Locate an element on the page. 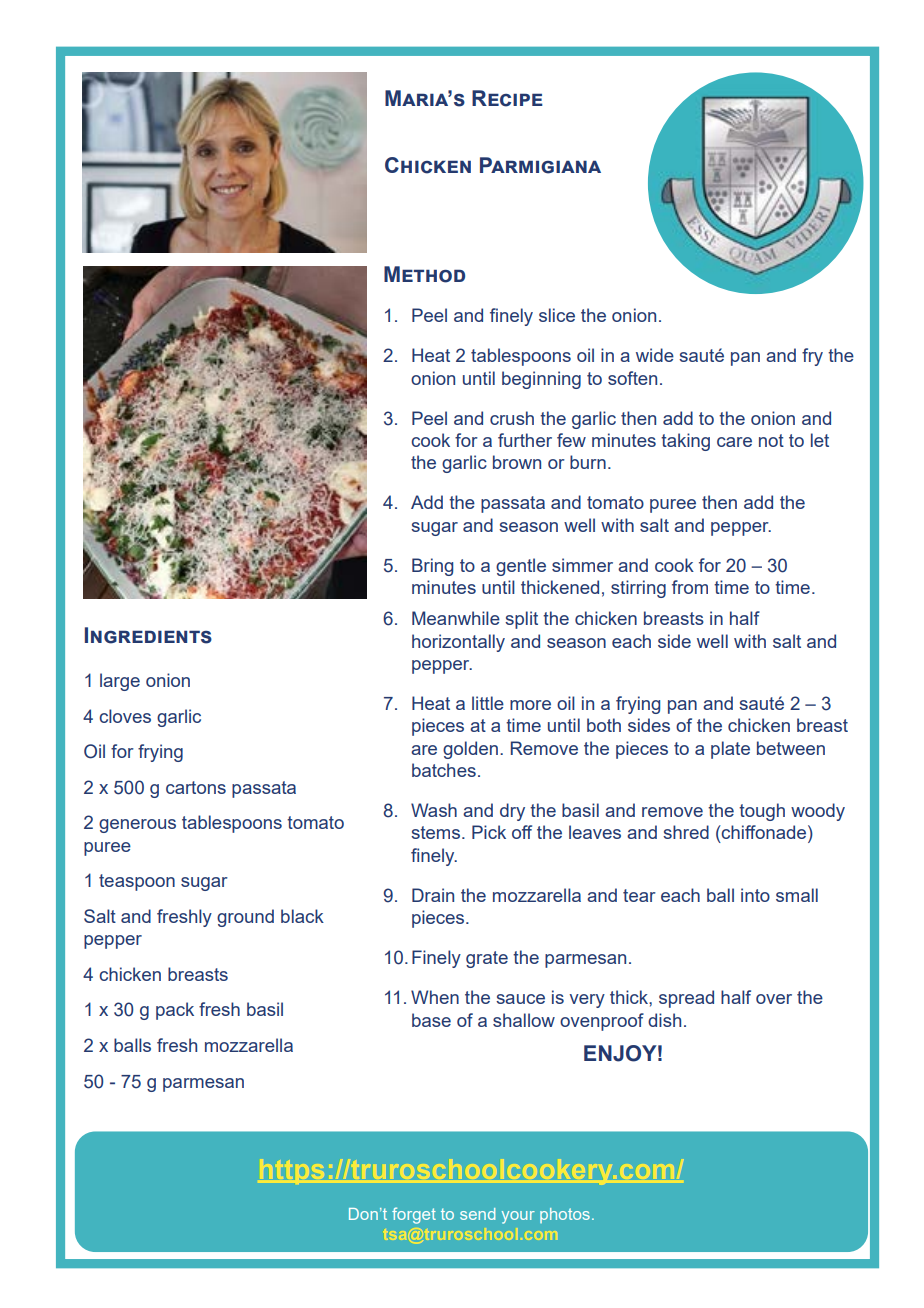  Ingredients is located at coordinates (148, 635).
